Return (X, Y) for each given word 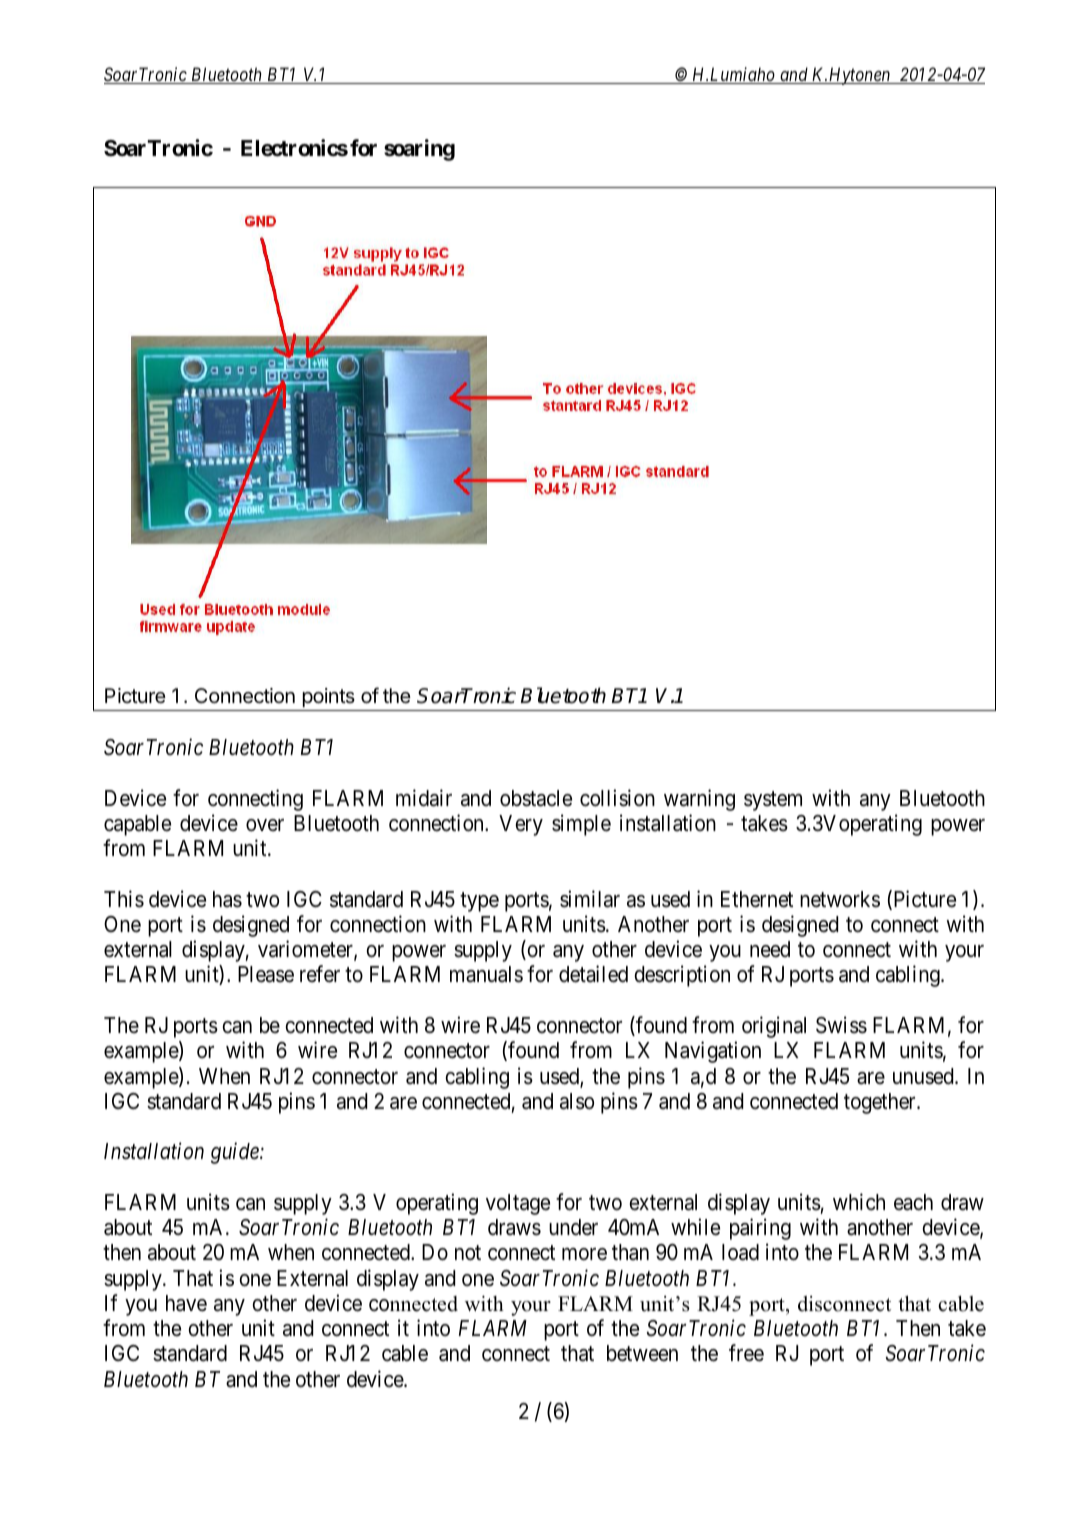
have (186, 1303)
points (329, 697)
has (227, 899)
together (881, 1103)
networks (840, 899)
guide (236, 1153)
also (577, 1101)
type (479, 902)
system (773, 801)
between (642, 1353)
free (746, 1353)
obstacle (536, 798)
